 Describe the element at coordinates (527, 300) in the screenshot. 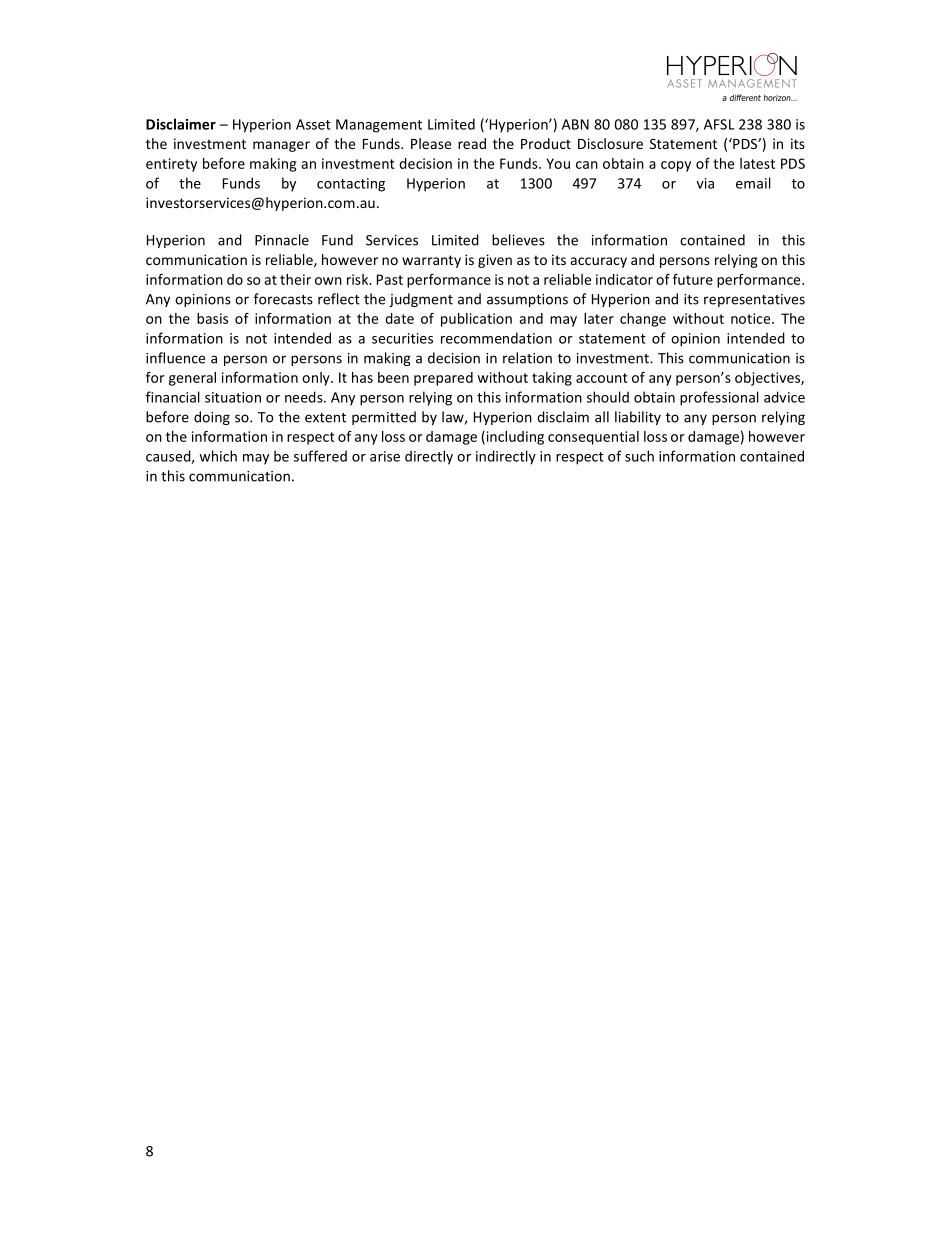

I see `assumptions` at that location.
